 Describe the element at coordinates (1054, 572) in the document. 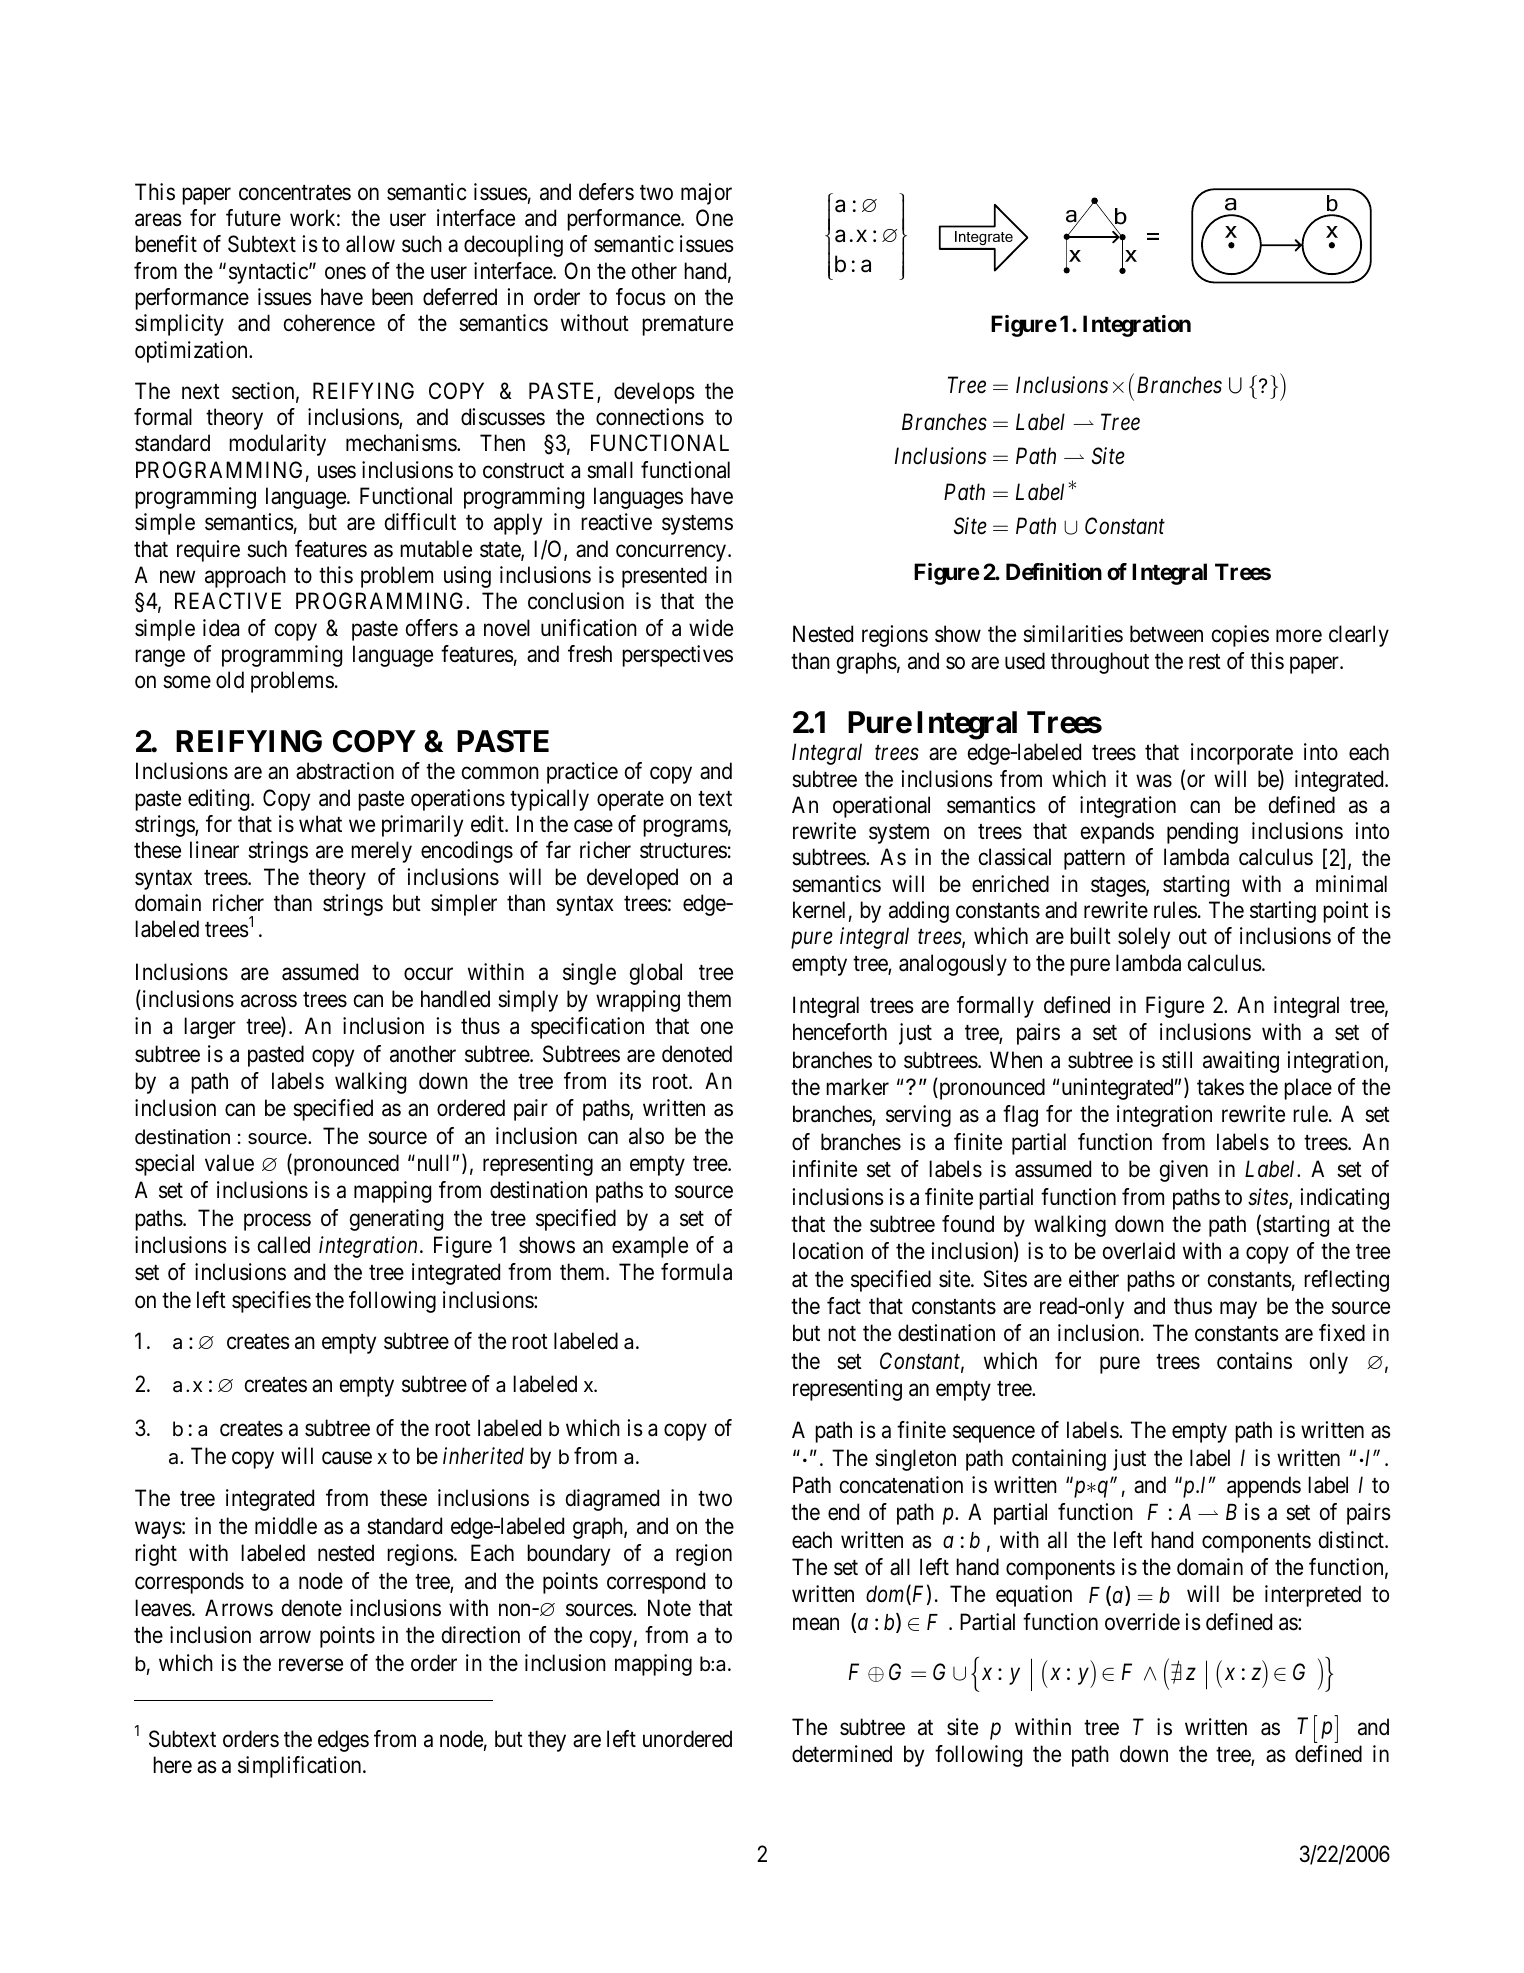

I see `Definition` at that location.
